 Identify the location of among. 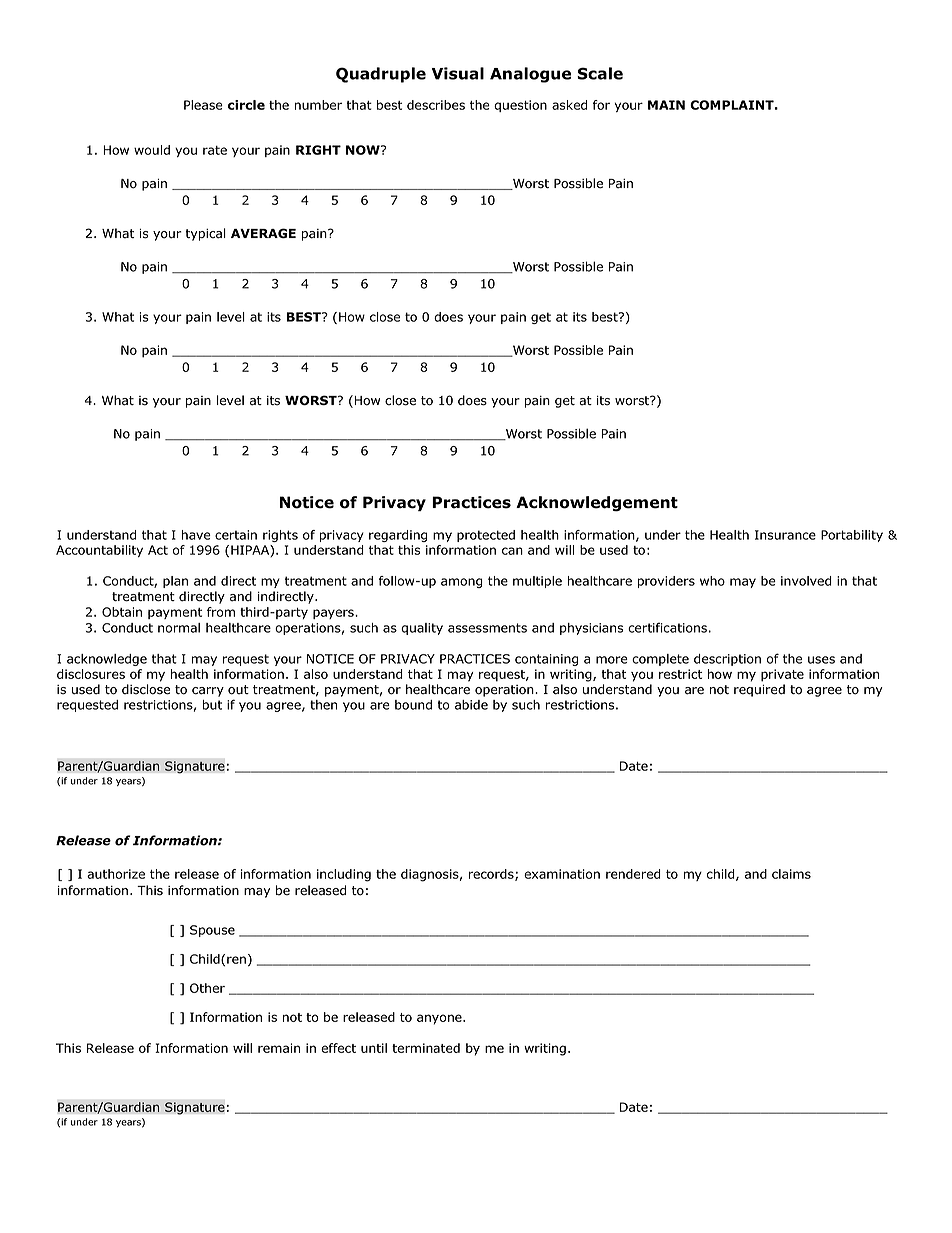
(462, 583).
